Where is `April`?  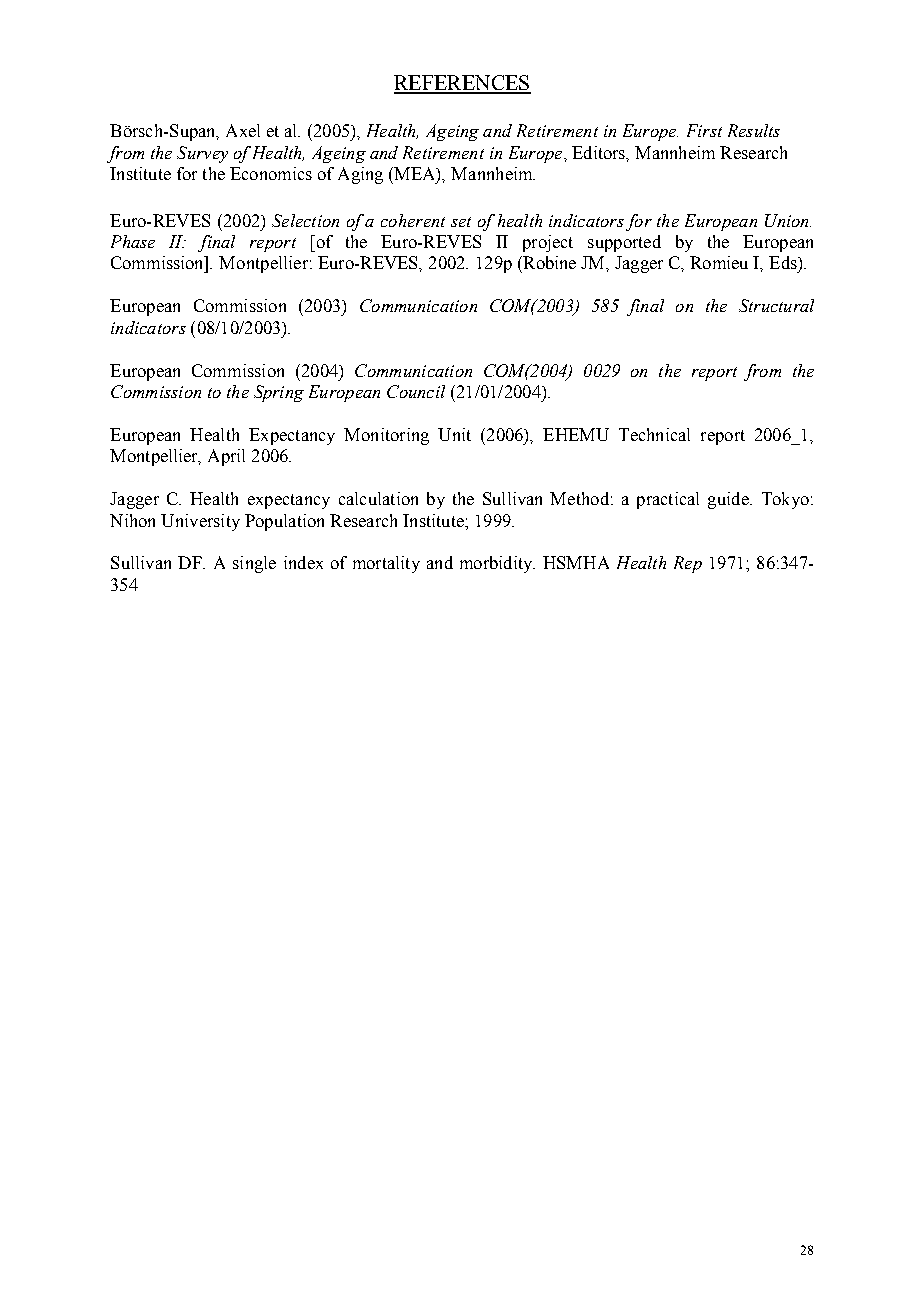 April is located at coordinates (226, 457).
